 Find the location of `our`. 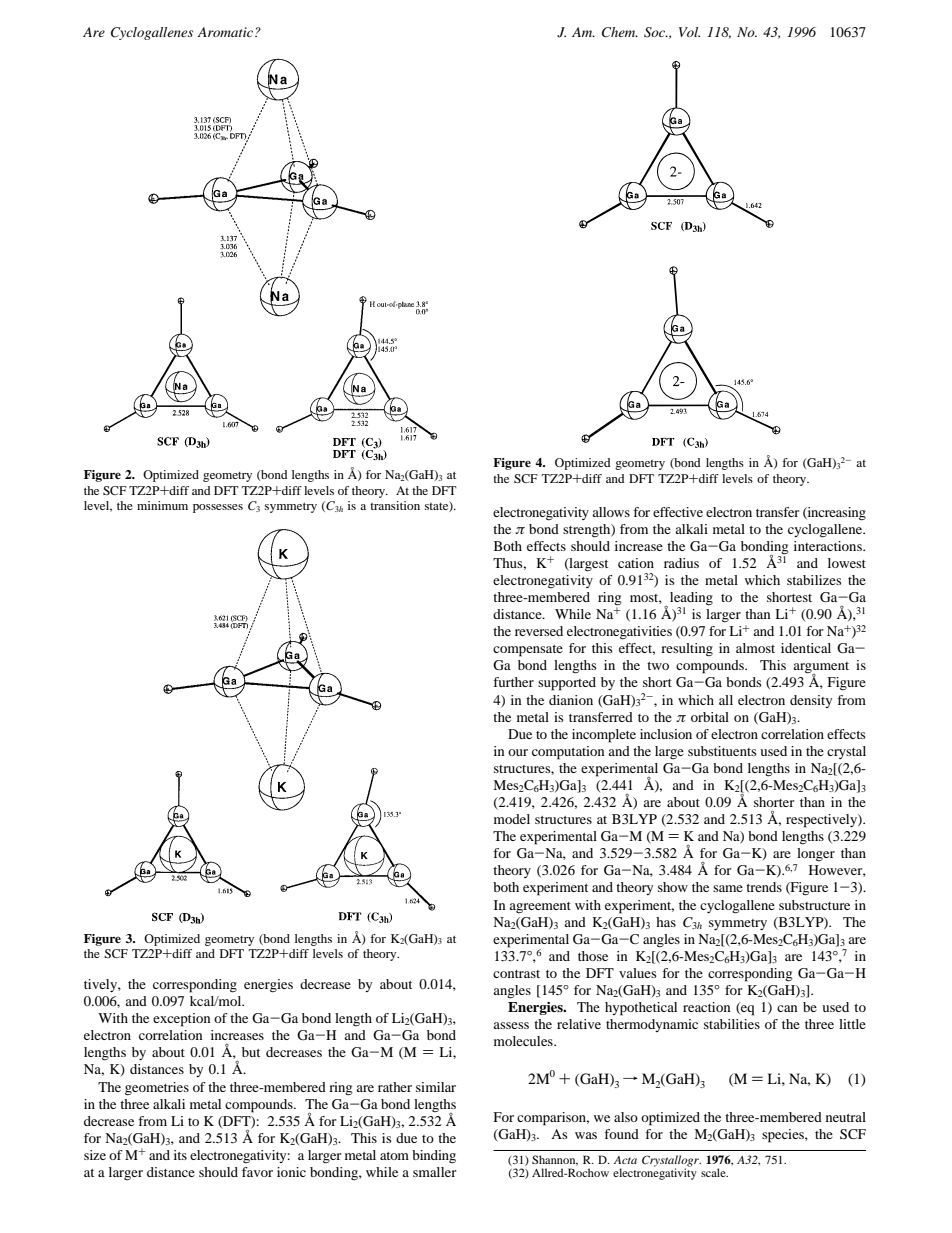

our is located at coordinates (518, 752).
